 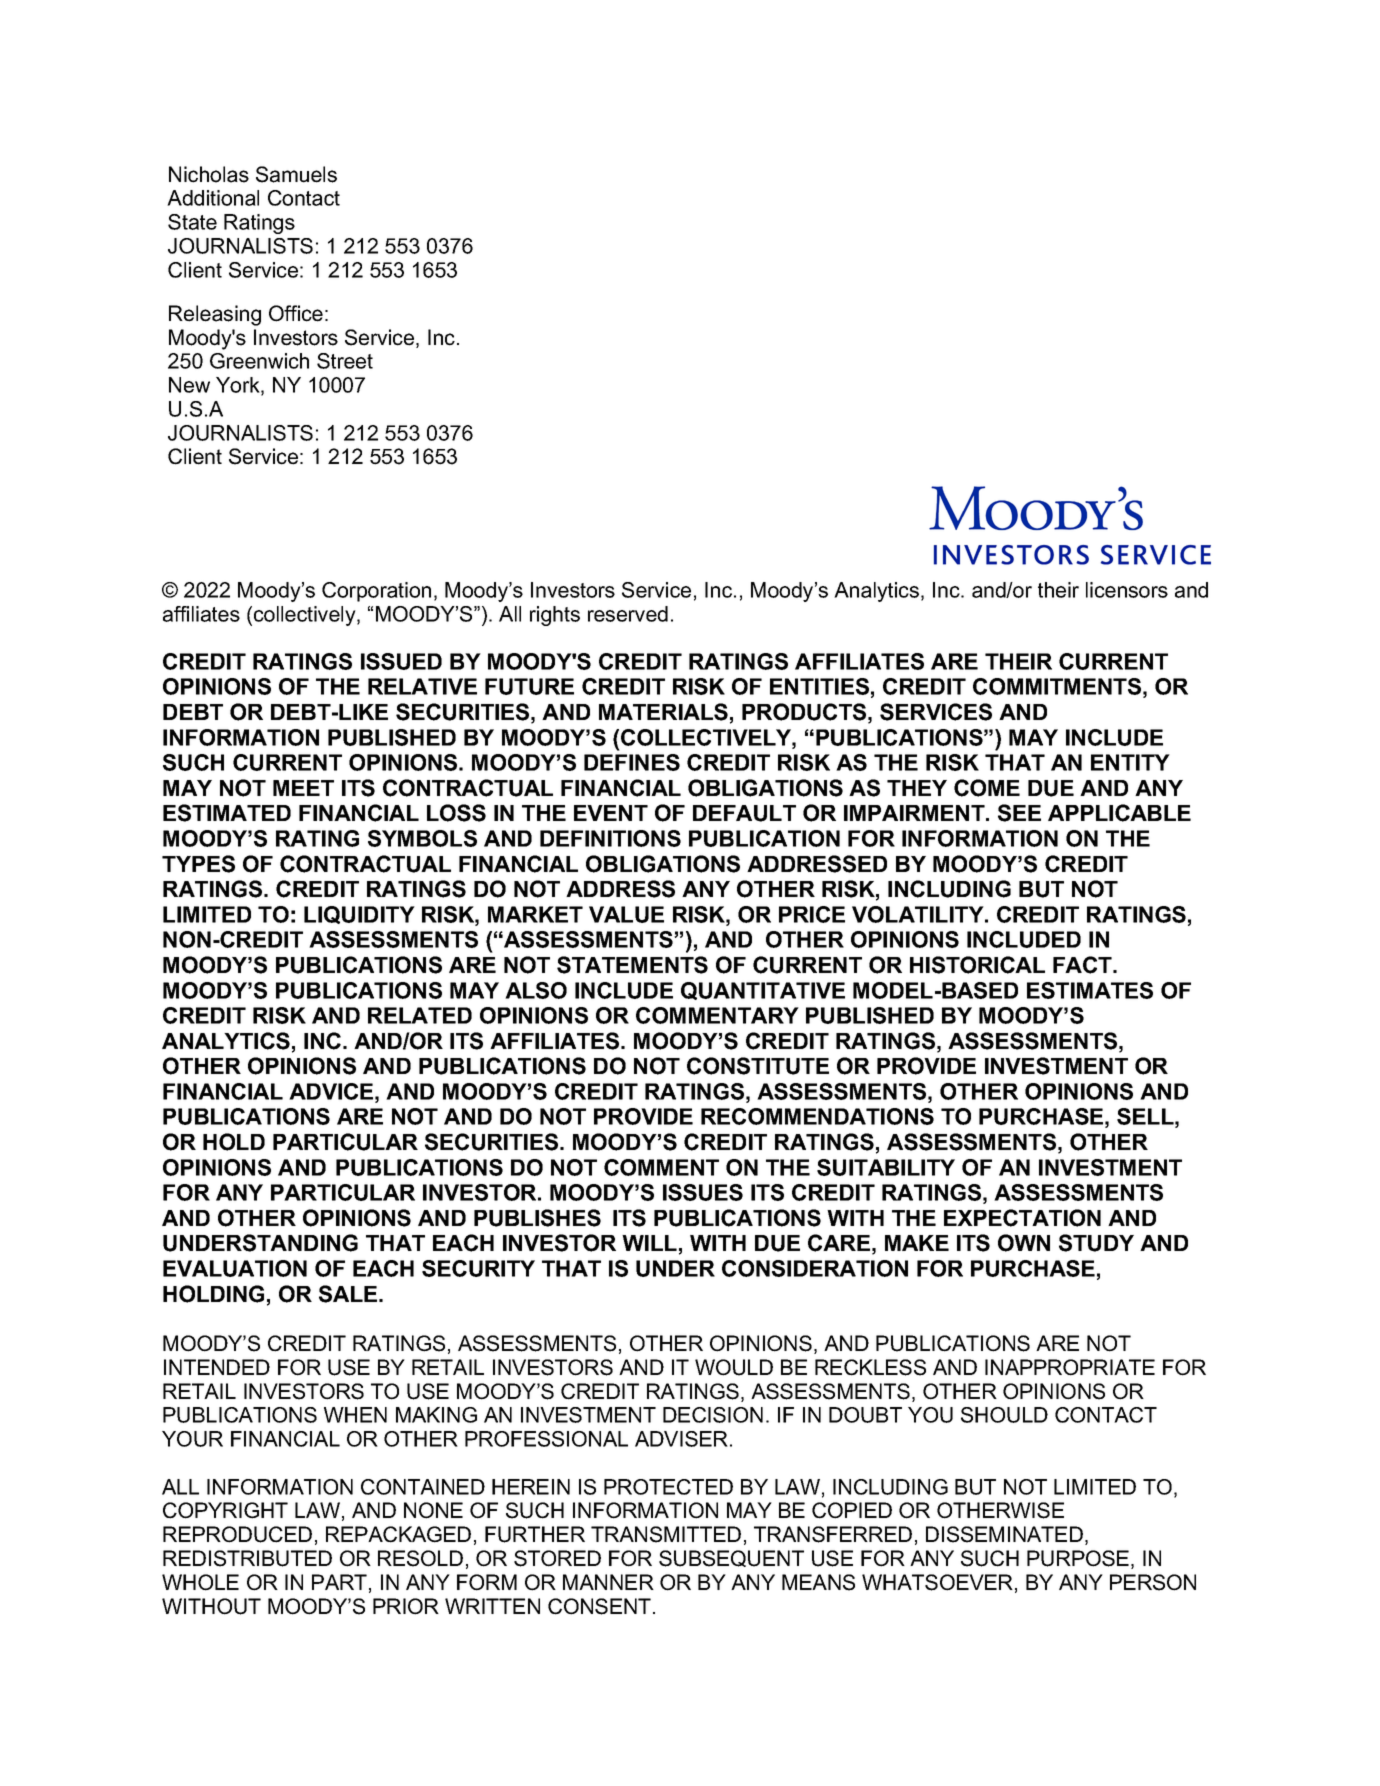 What do you see at coordinates (626, 914) in the screenshot?
I see `VALUE` at bounding box center [626, 914].
